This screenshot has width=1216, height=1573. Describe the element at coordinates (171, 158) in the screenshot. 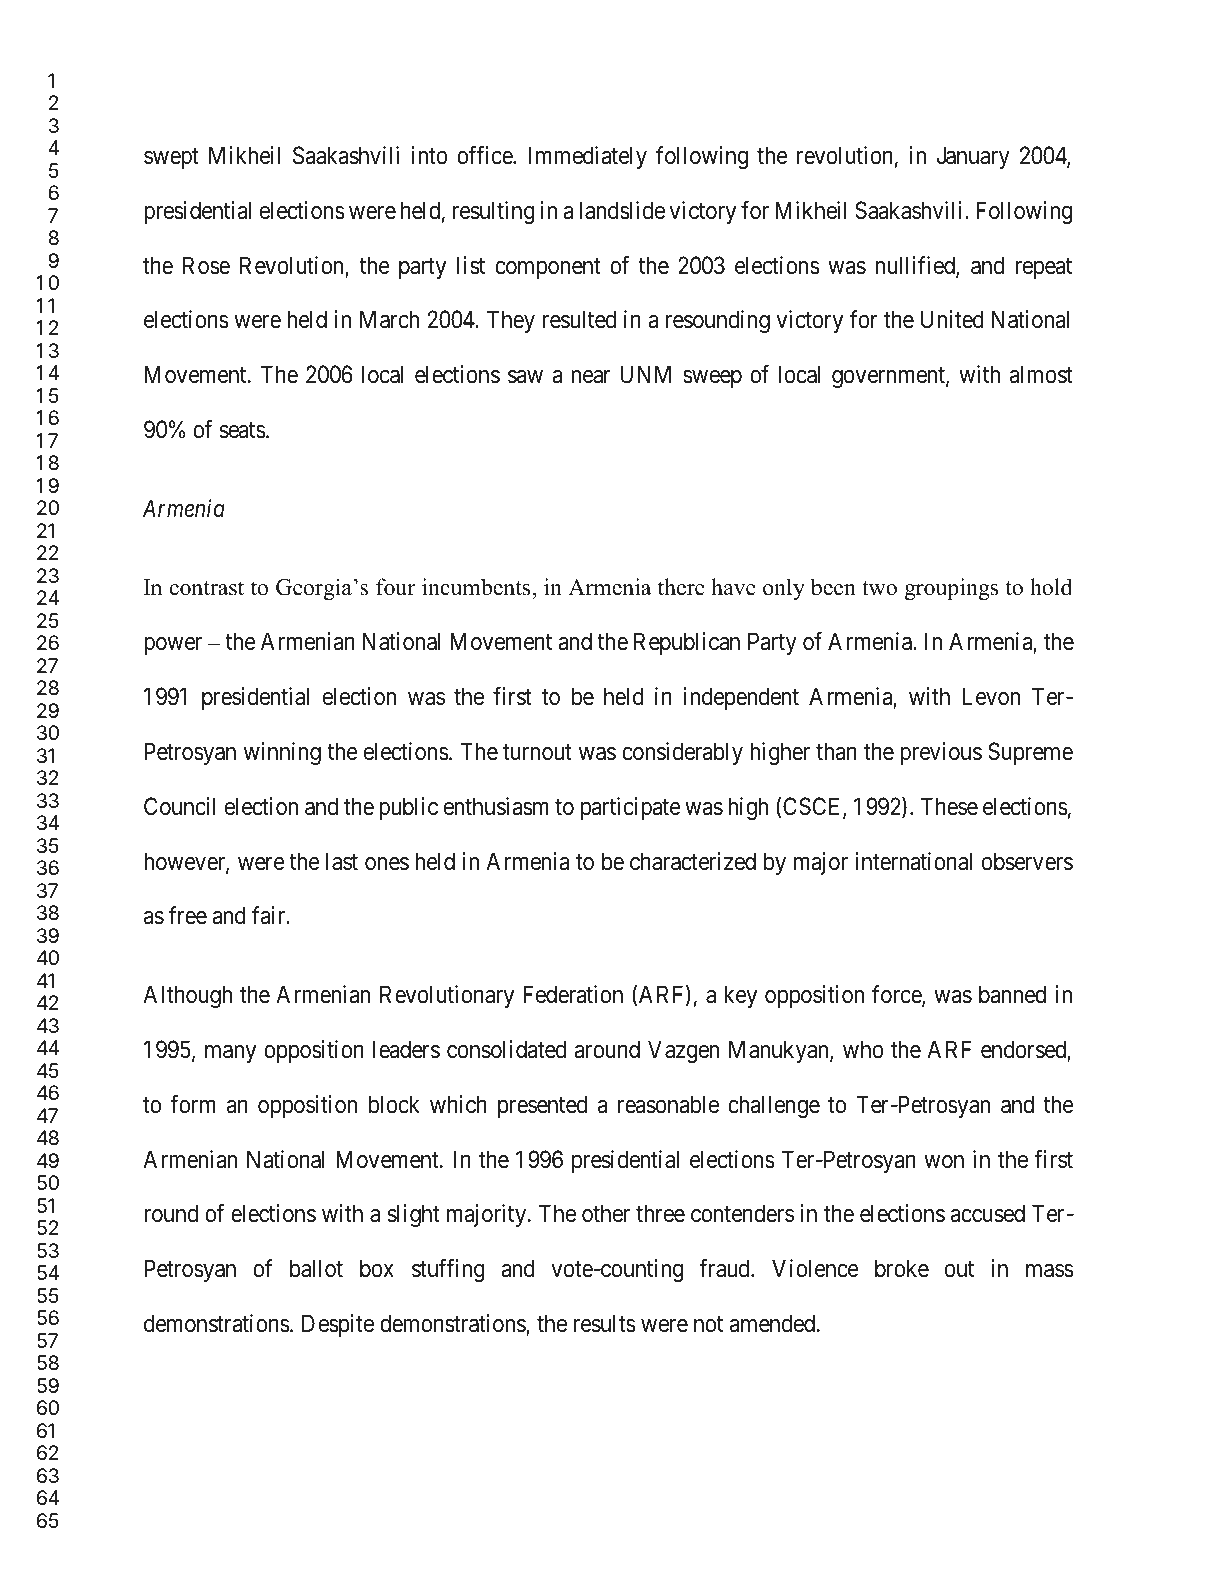

I see `swept` at that location.
